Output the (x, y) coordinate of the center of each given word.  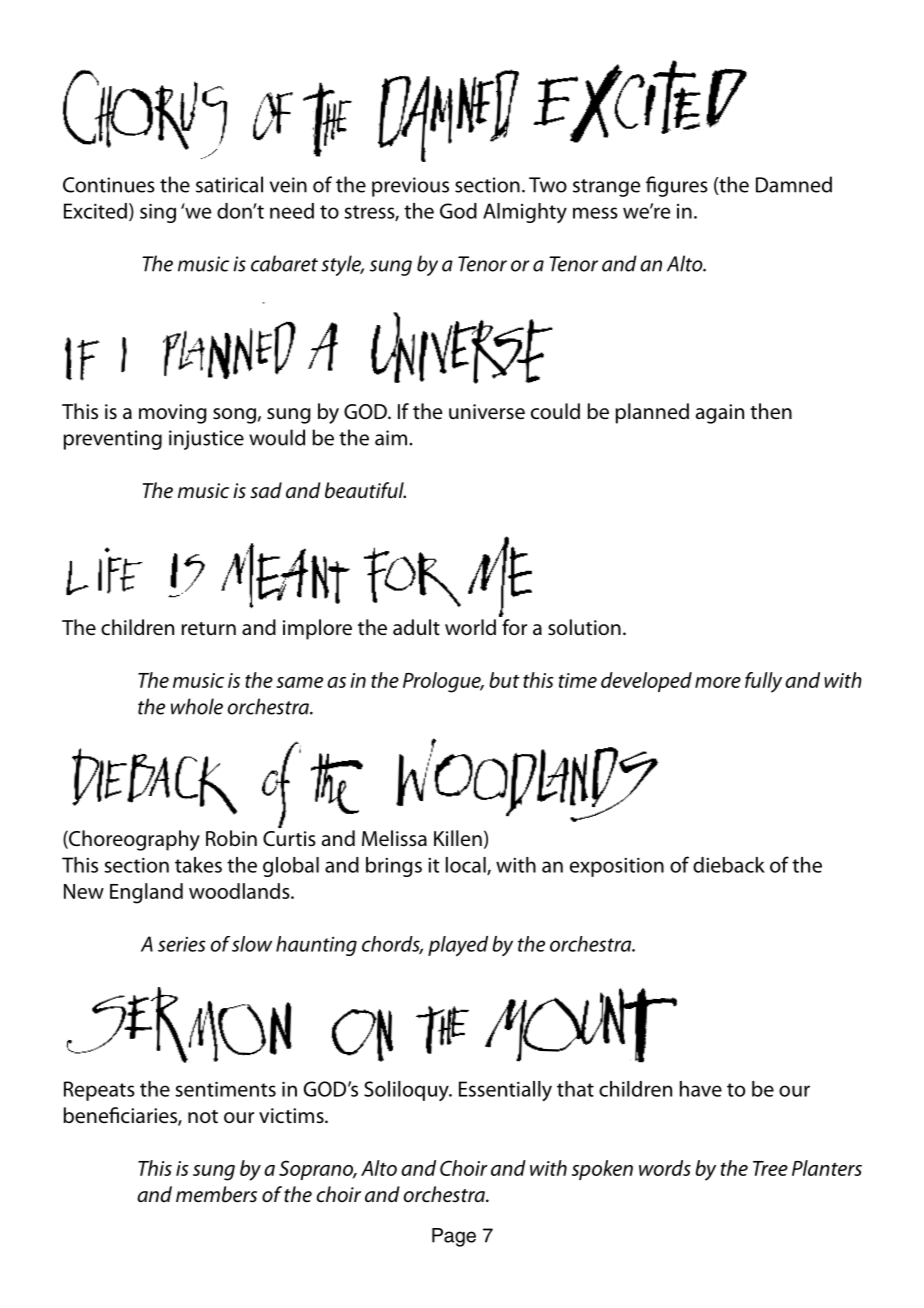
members (216, 1194)
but (505, 680)
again (720, 414)
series (182, 944)
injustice (206, 440)
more (718, 682)
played (458, 946)
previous (410, 187)
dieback (729, 865)
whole (197, 706)
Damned (794, 184)
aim (391, 438)
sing (158, 213)
